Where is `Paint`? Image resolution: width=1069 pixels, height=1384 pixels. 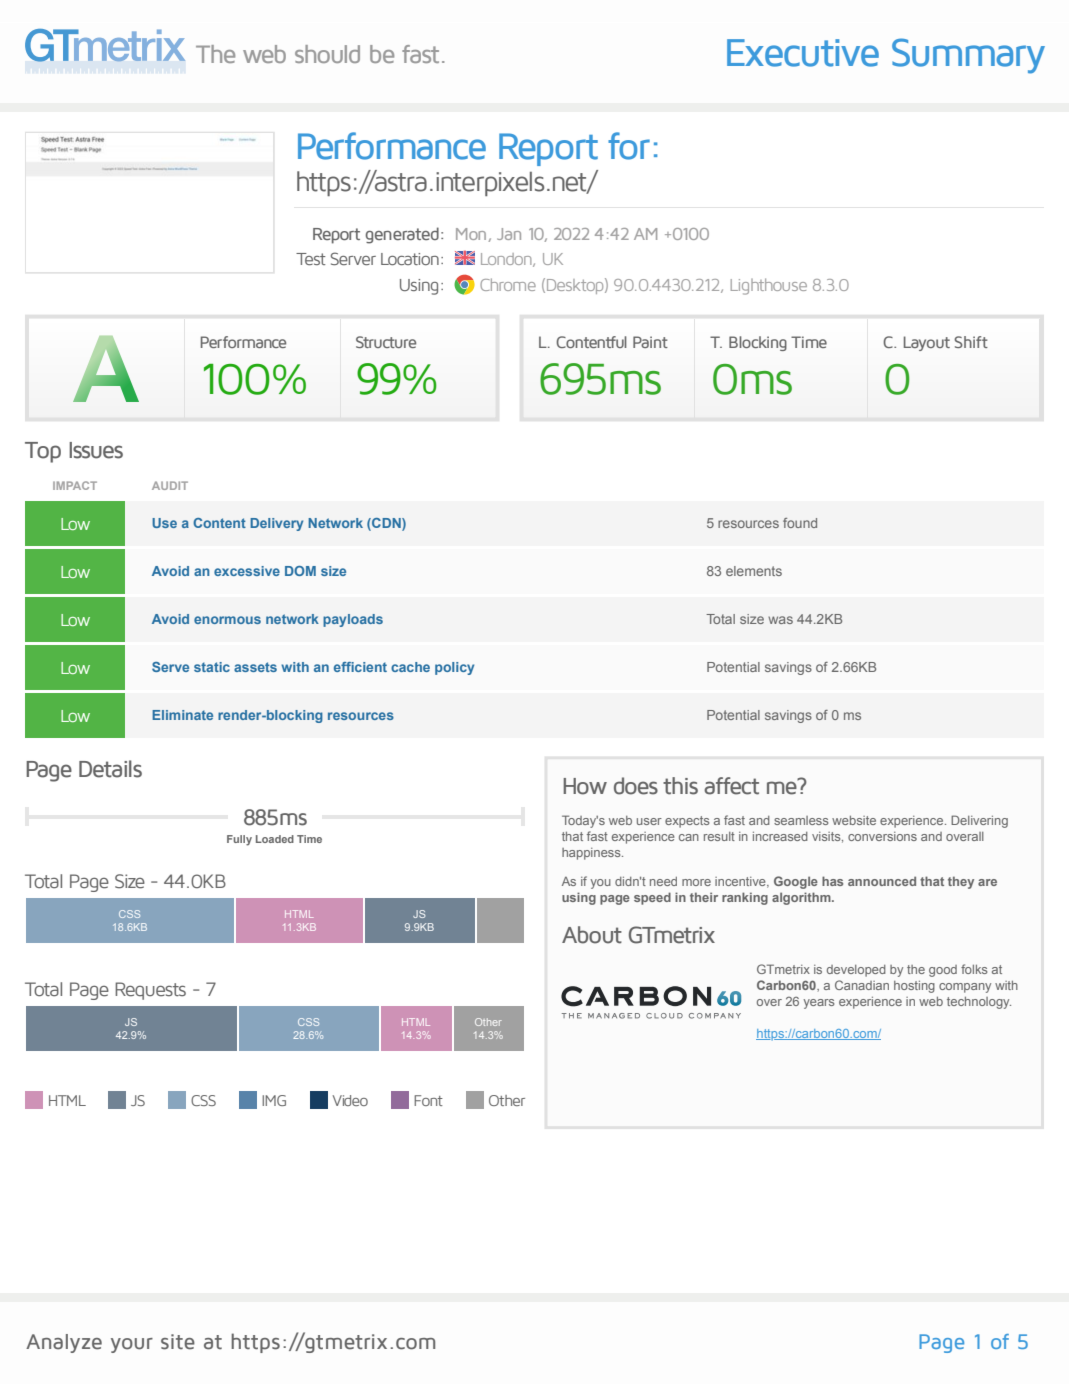 Paint is located at coordinates (650, 342).
